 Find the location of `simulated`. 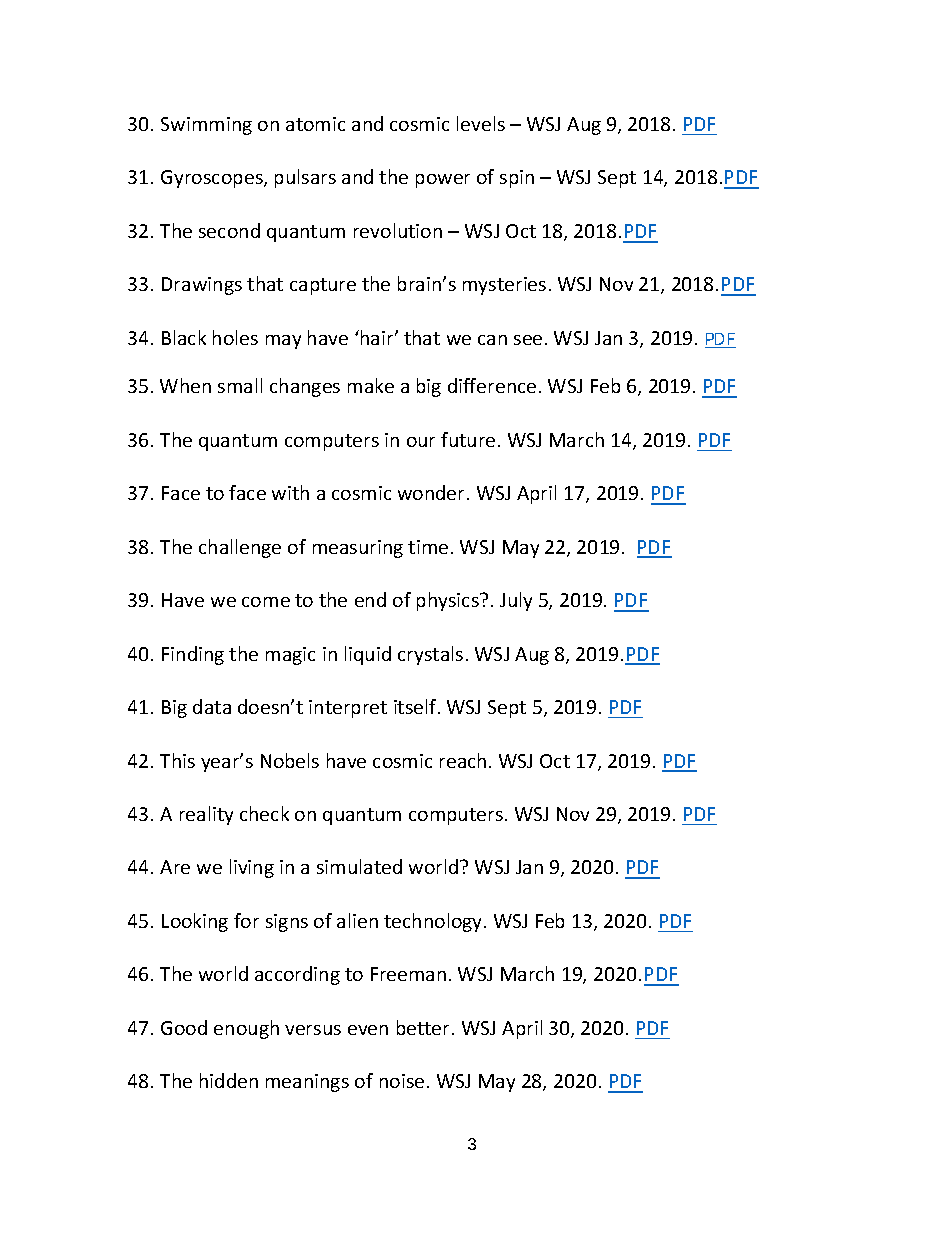

simulated is located at coordinates (359, 866).
